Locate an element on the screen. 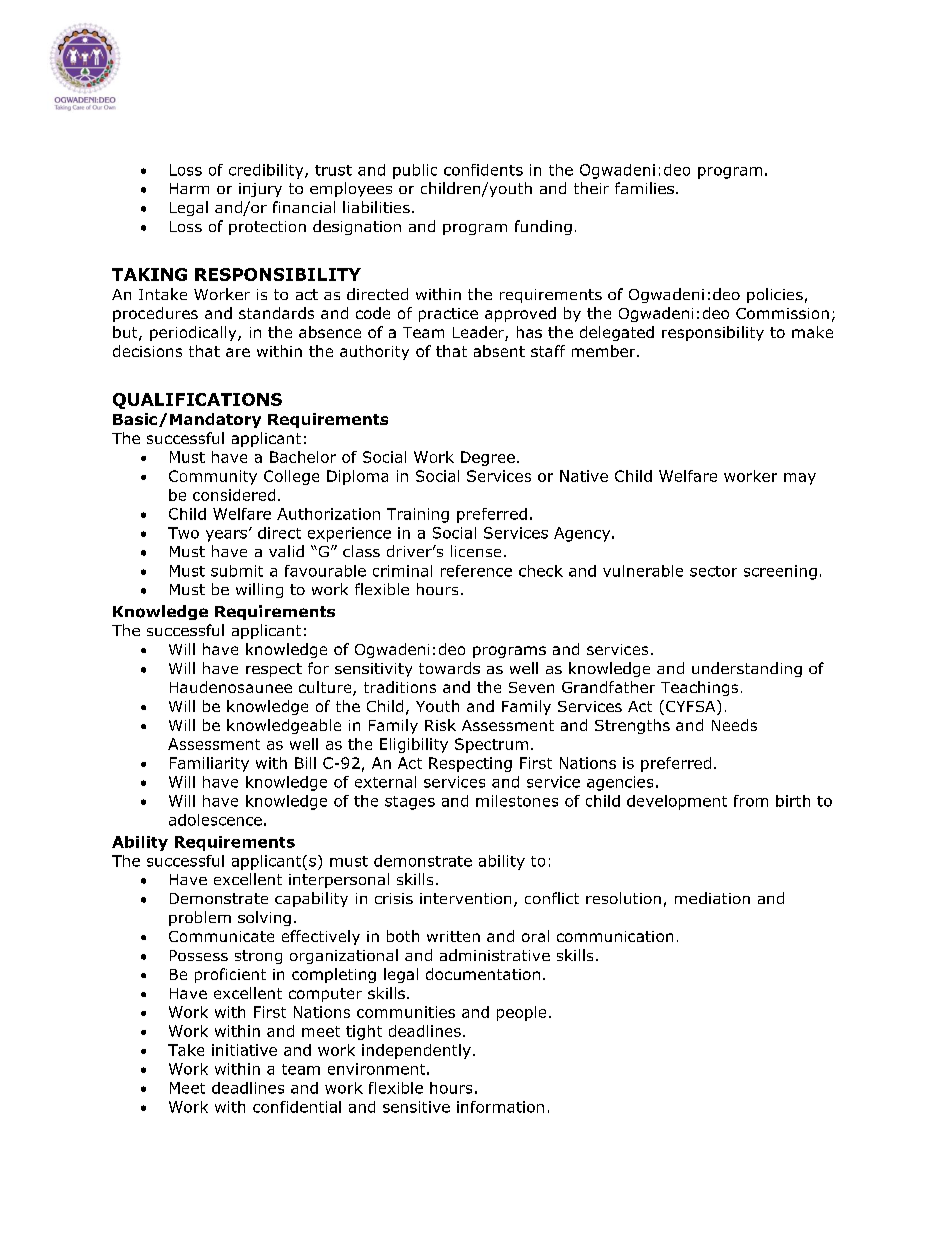  injury is located at coordinates (260, 190).
